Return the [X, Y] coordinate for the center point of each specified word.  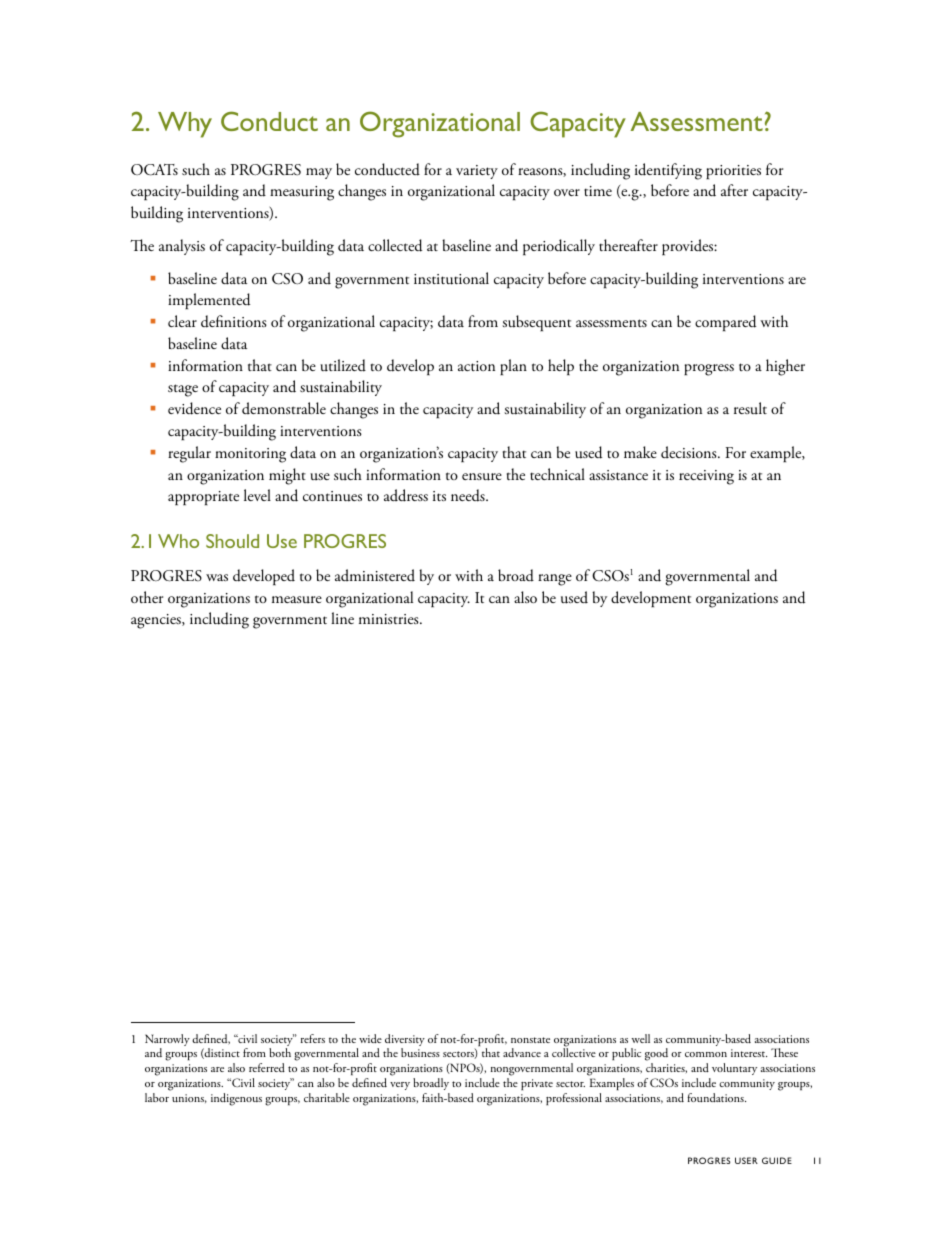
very [400, 1086]
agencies [157, 621]
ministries [390, 619]
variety [477, 172]
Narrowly [167, 1041]
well [640, 1038]
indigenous [236, 1099]
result [750, 408]
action [476, 366]
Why [185, 125]
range [555, 580]
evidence [194, 408]
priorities [733, 172]
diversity [405, 1041]
